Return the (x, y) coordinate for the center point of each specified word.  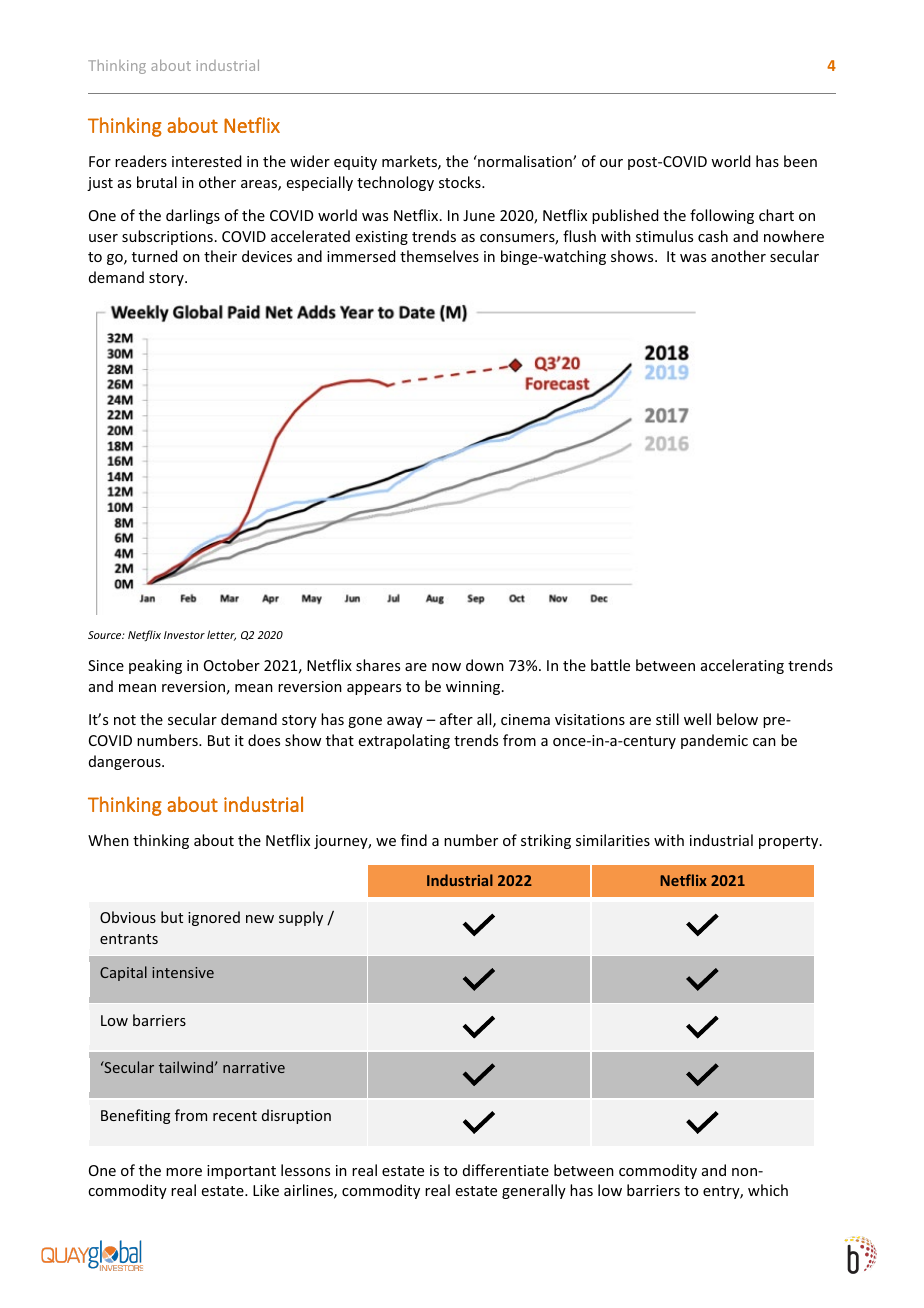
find (414, 840)
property (790, 842)
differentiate (506, 1170)
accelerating (742, 666)
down (485, 665)
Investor (184, 635)
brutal (157, 182)
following (722, 216)
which (768, 1190)
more (184, 1172)
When (108, 840)
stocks (461, 182)
